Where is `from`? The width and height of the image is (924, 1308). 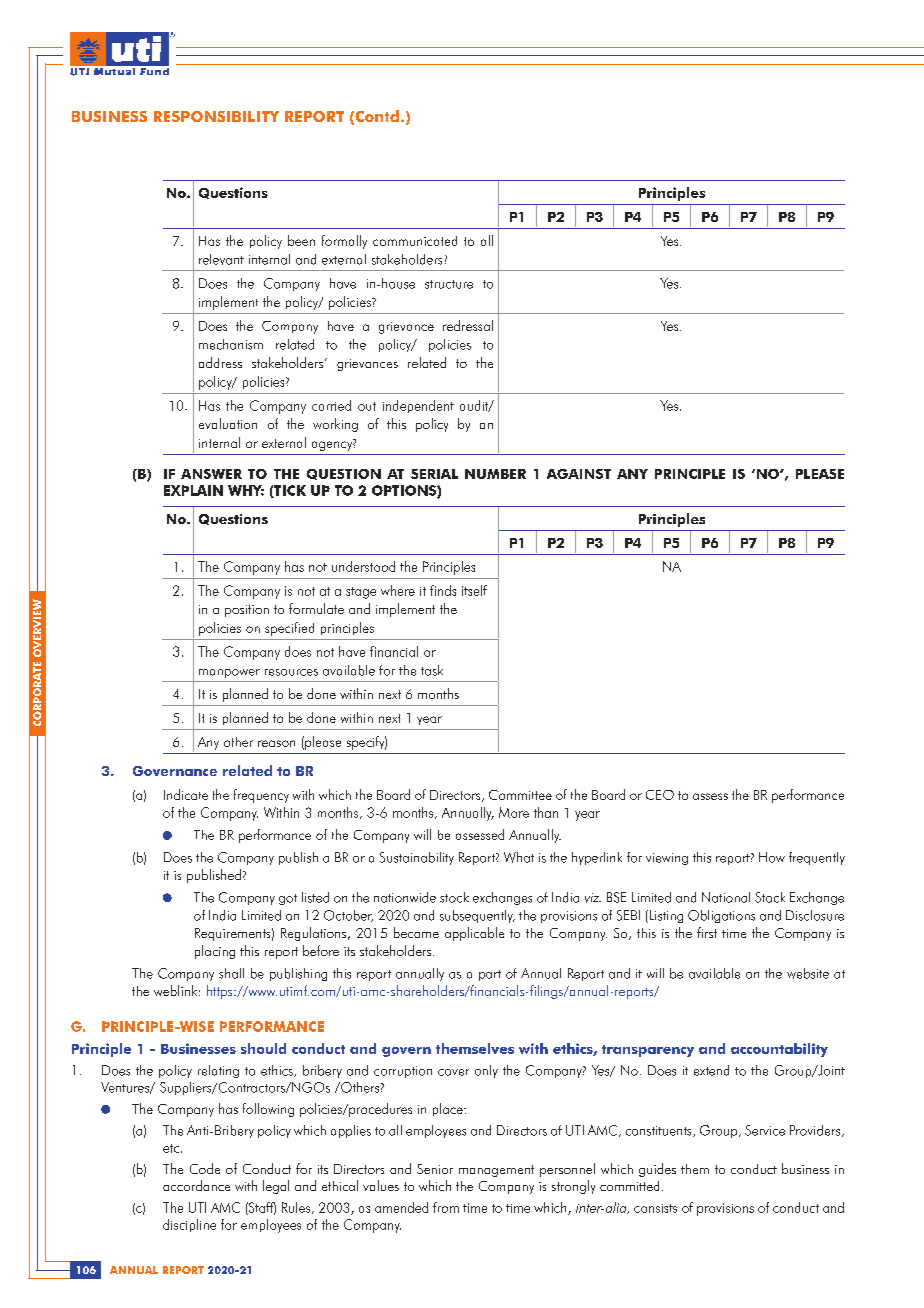
from is located at coordinates (446, 1207).
